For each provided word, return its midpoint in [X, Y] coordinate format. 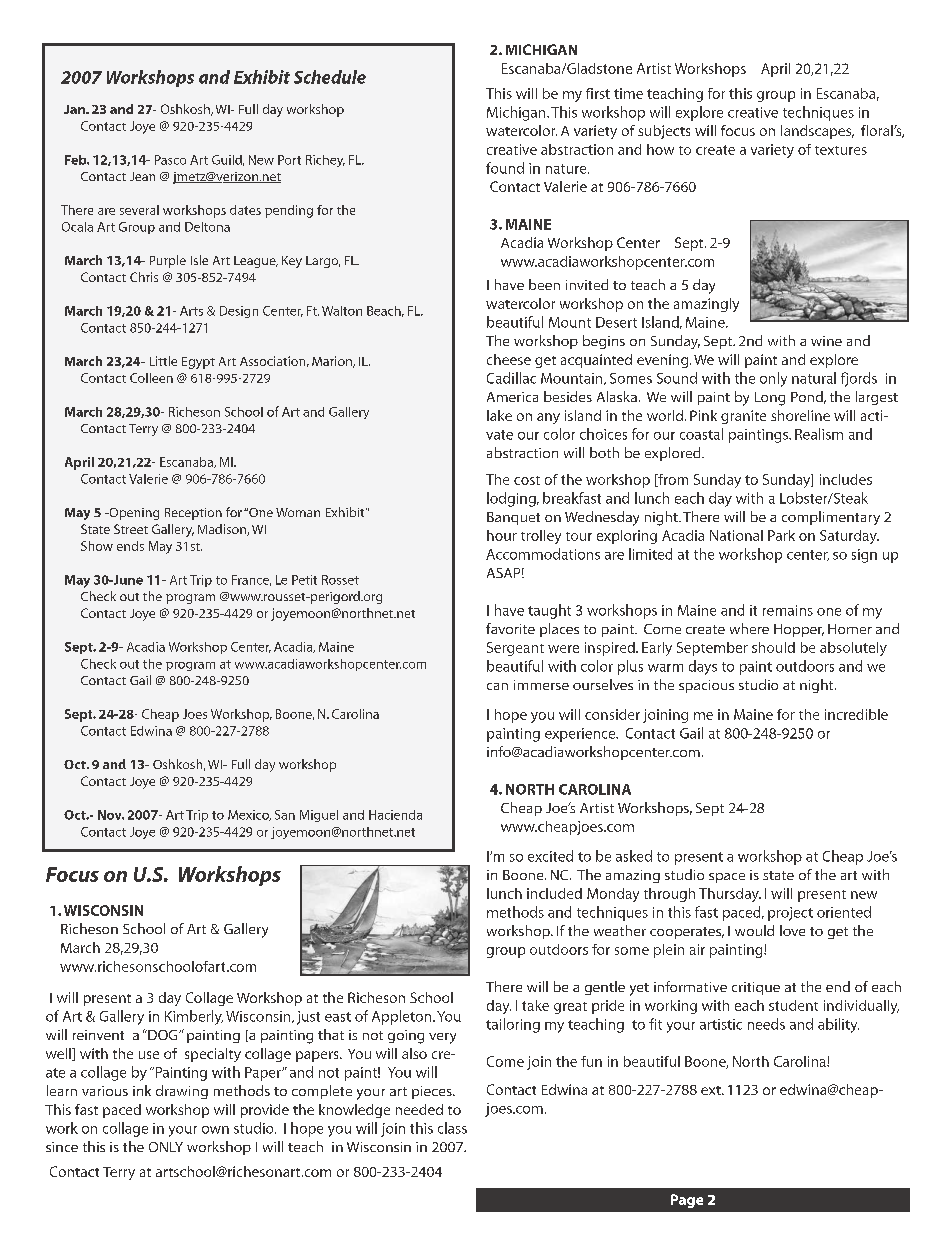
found [505, 168]
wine [826, 341]
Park [781, 535]
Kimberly [194, 1017]
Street [131, 529]
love [792, 930]
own [215, 1130]
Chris [144, 277]
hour [502, 535]
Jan [75, 109]
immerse [541, 685]
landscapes [817, 132]
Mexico [249, 815]
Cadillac [511, 378]
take [535, 1005]
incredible [856, 714]
